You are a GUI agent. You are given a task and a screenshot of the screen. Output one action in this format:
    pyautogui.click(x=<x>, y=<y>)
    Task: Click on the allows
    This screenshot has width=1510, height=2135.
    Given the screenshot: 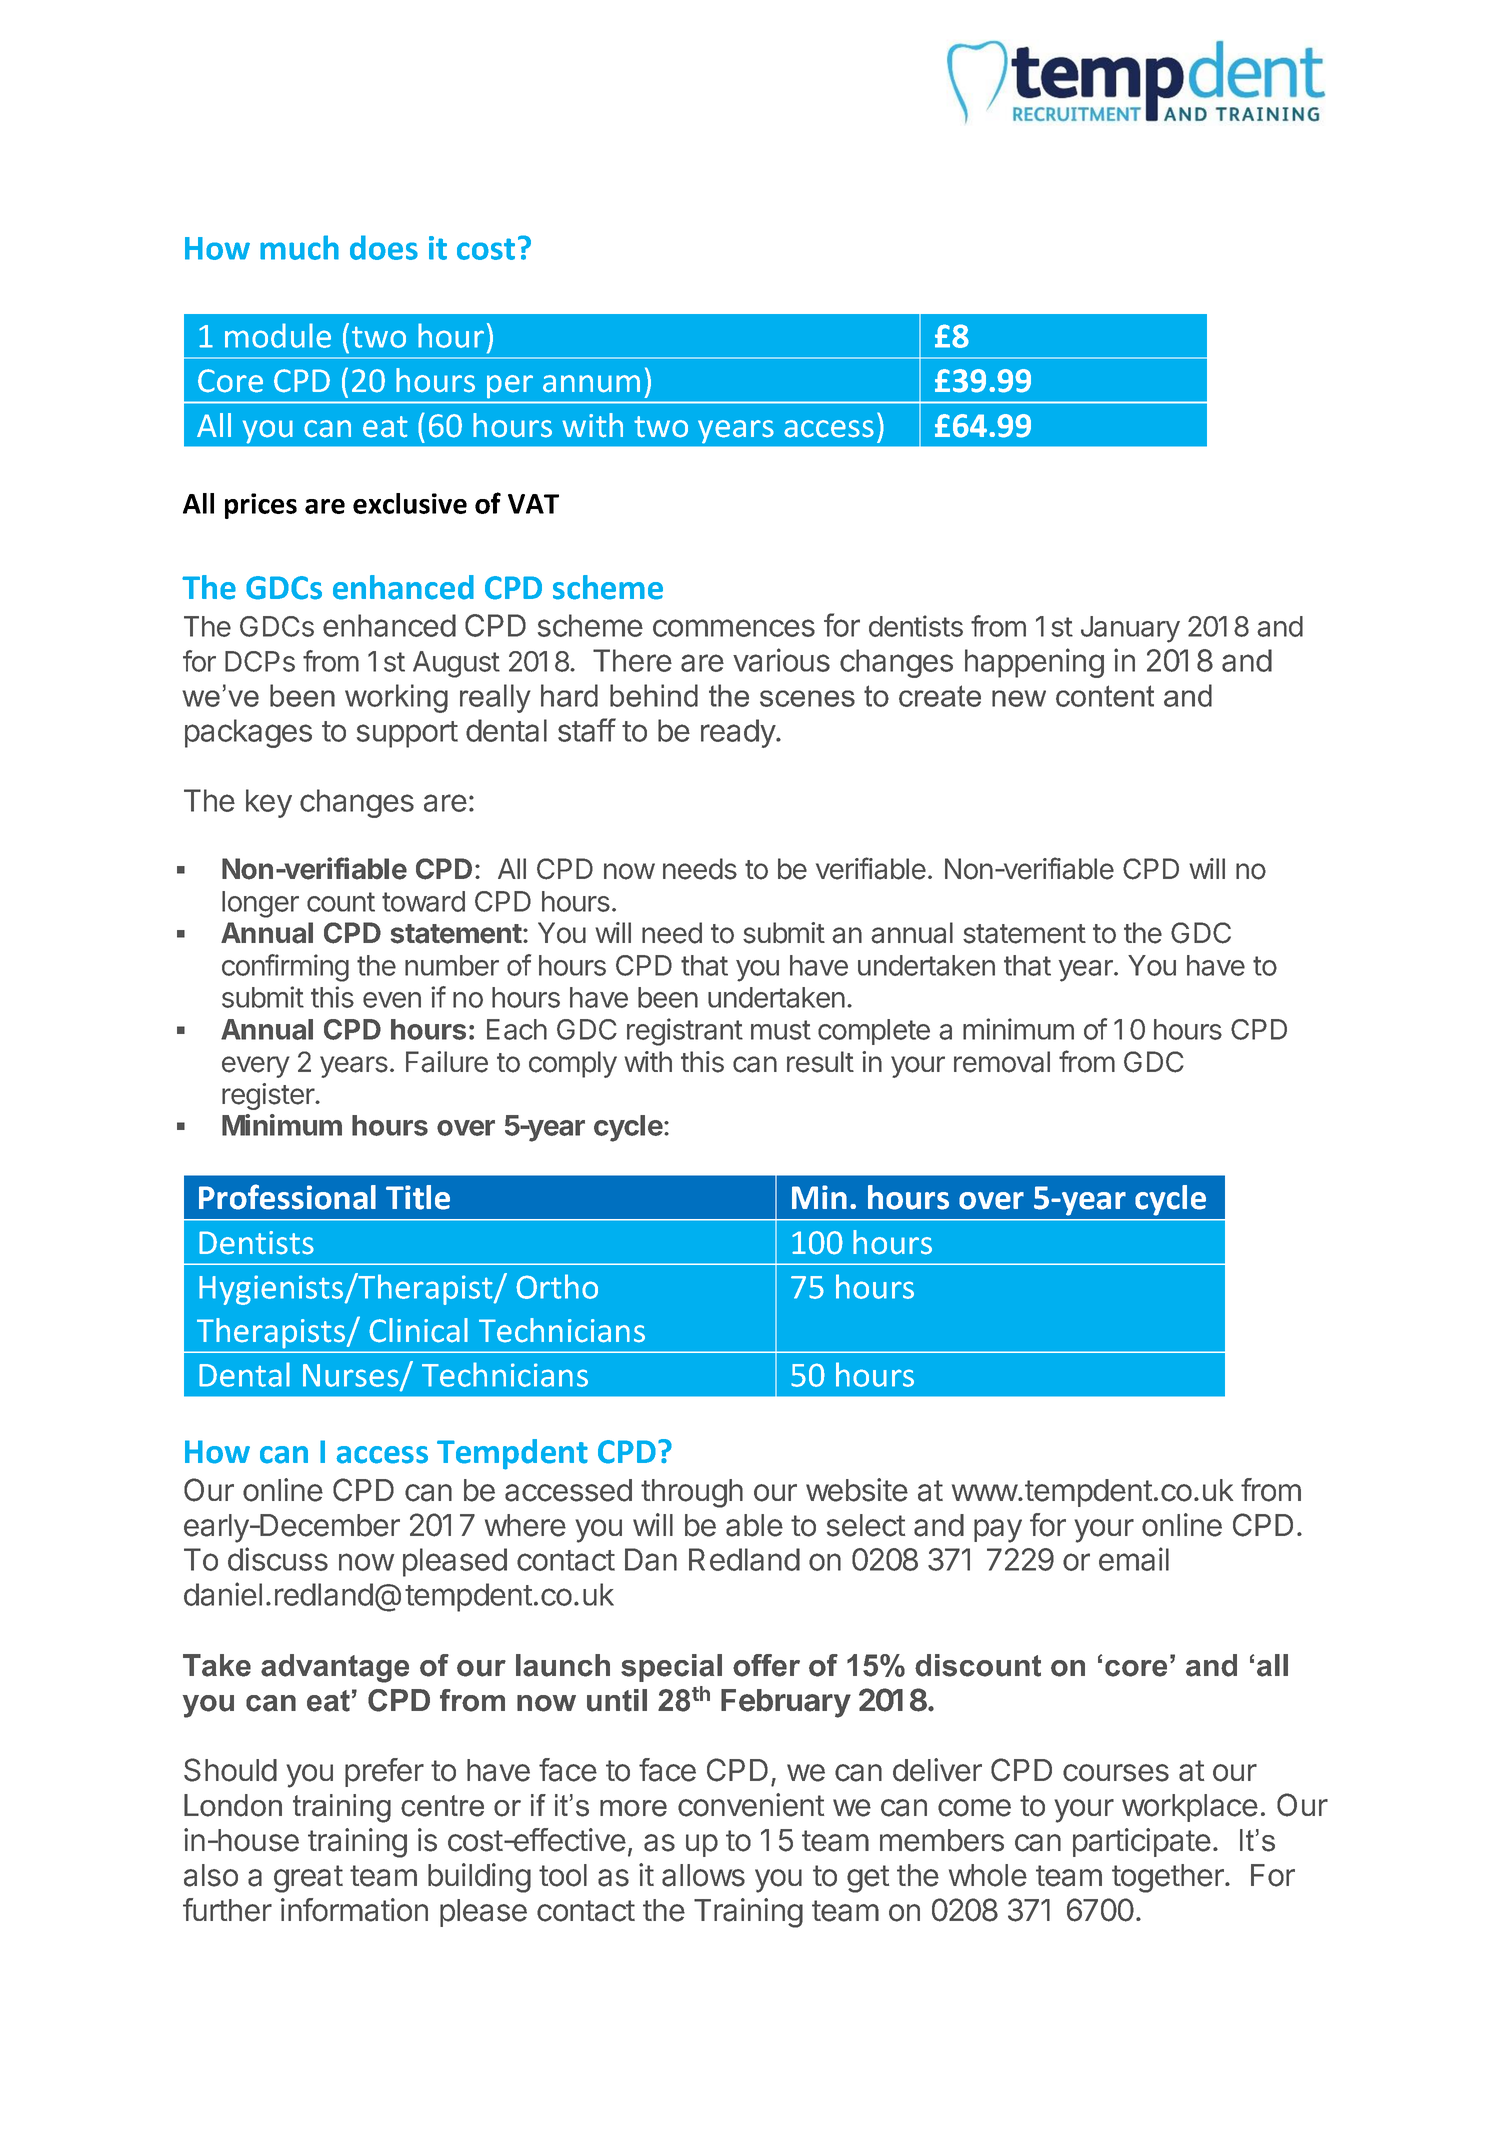 What is the action you would take?
    pyautogui.click(x=703, y=1875)
